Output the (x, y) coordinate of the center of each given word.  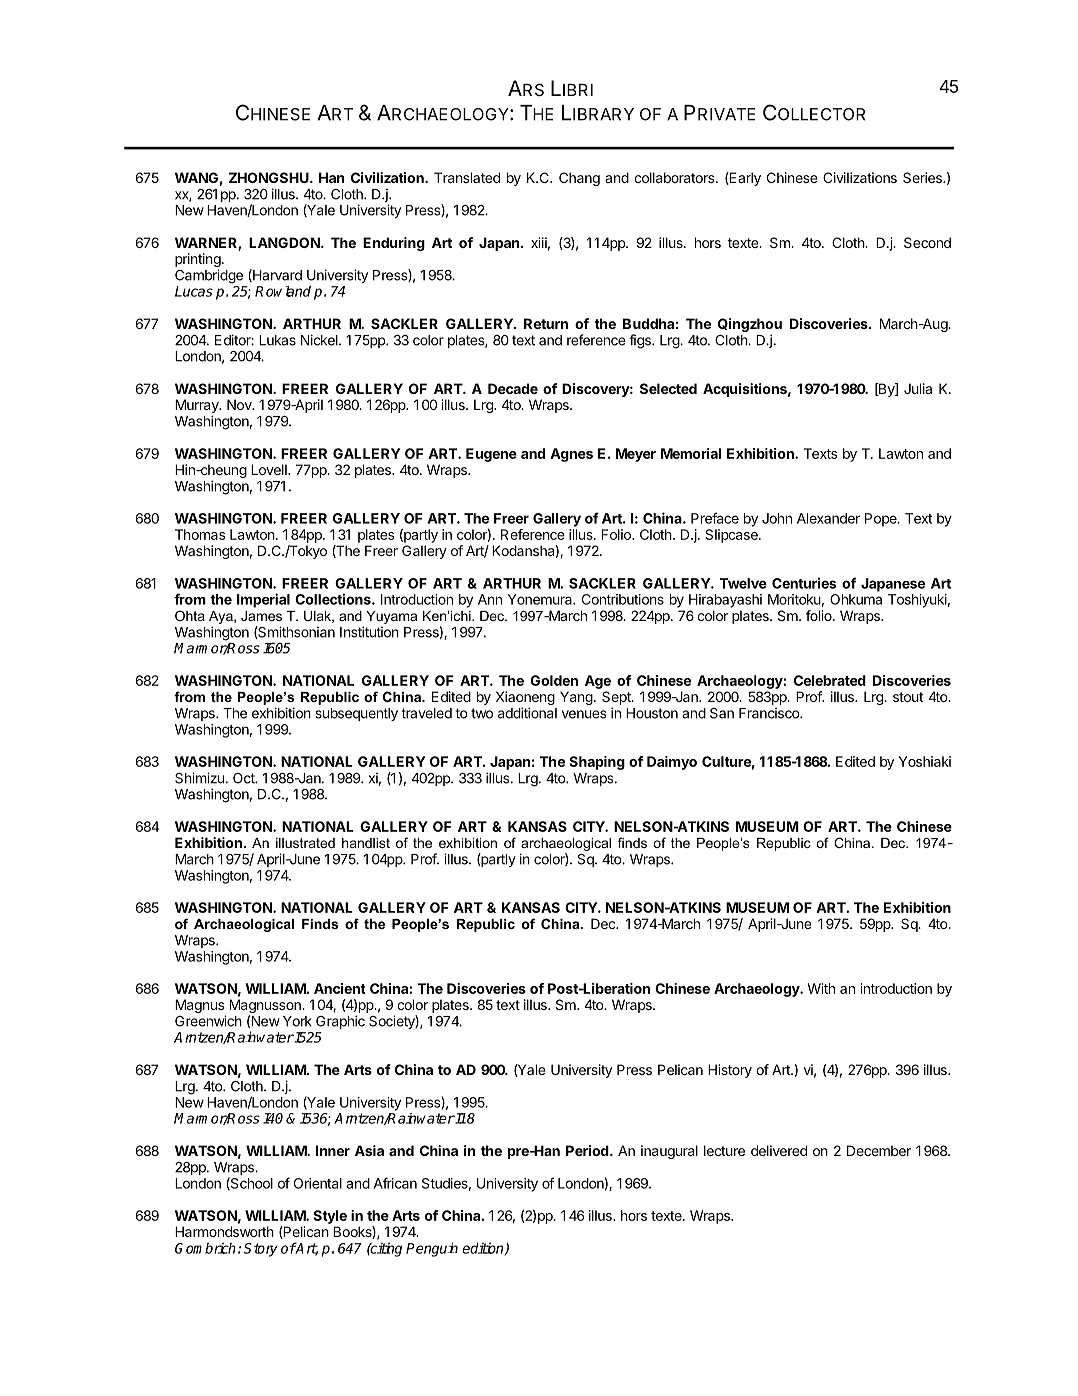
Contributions (623, 599)
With (821, 988)
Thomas (200, 534)
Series (923, 177)
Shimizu (199, 778)
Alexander (828, 518)
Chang (579, 179)
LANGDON (285, 242)
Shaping (597, 763)
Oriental (318, 1183)
